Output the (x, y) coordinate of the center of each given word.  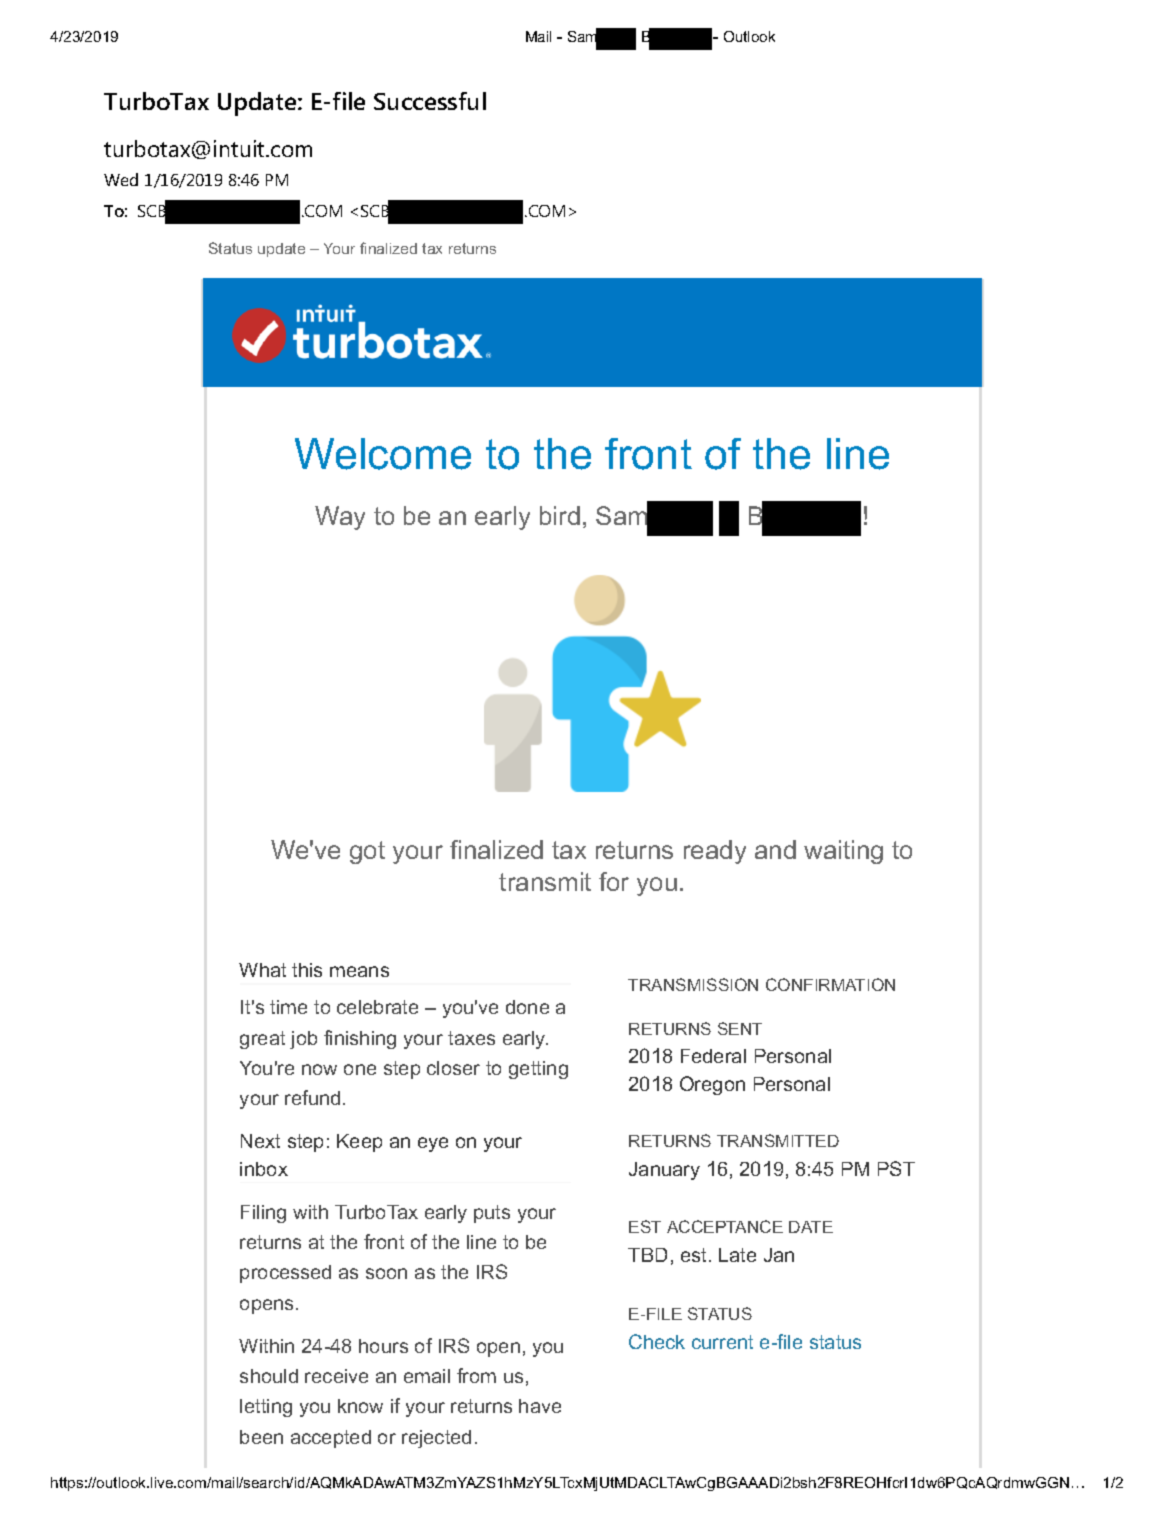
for (614, 881)
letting (266, 1408)
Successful (430, 101)
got (367, 852)
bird (560, 515)
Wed (121, 179)
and (775, 849)
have (540, 1406)
